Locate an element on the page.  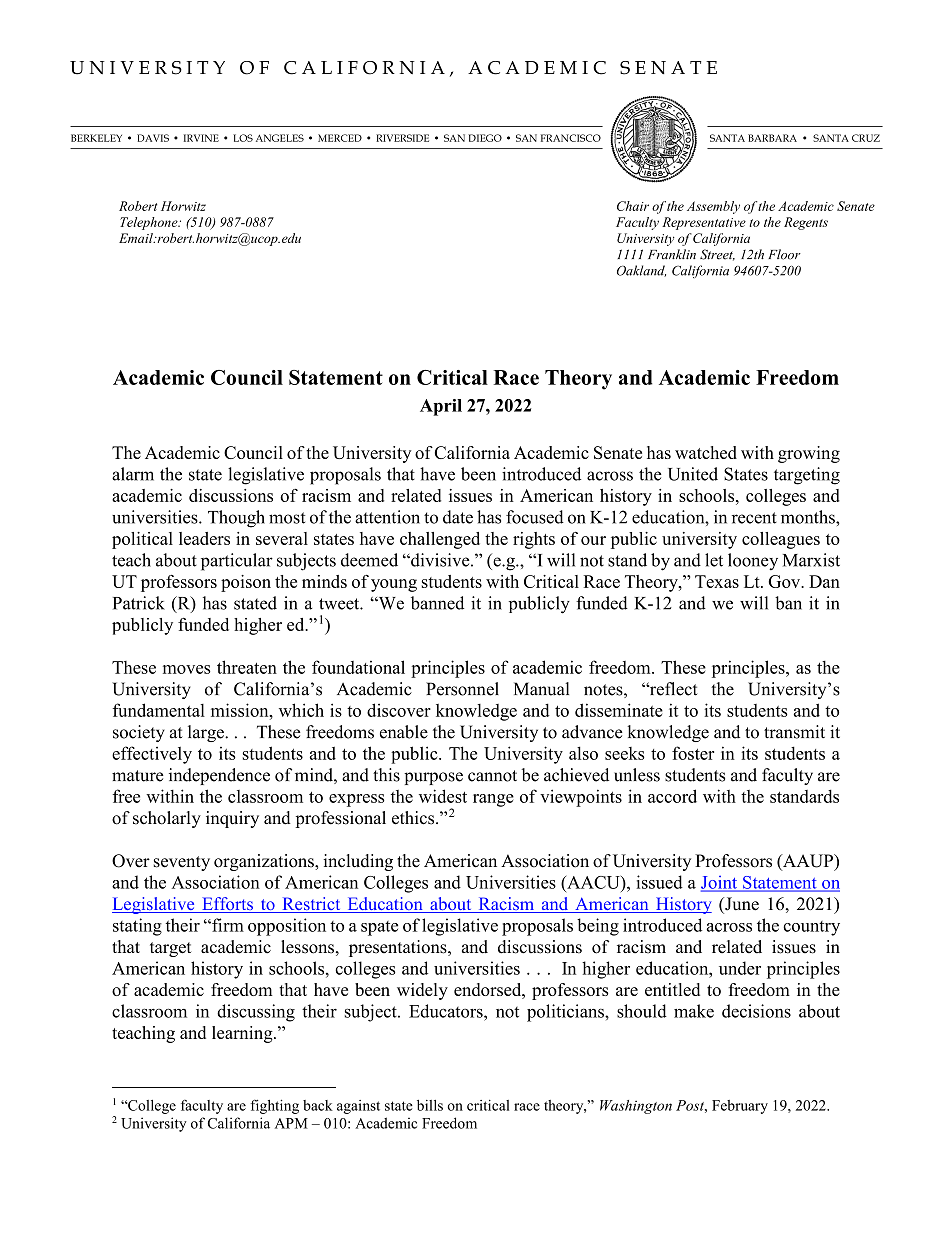
Floor is located at coordinates (784, 254).
